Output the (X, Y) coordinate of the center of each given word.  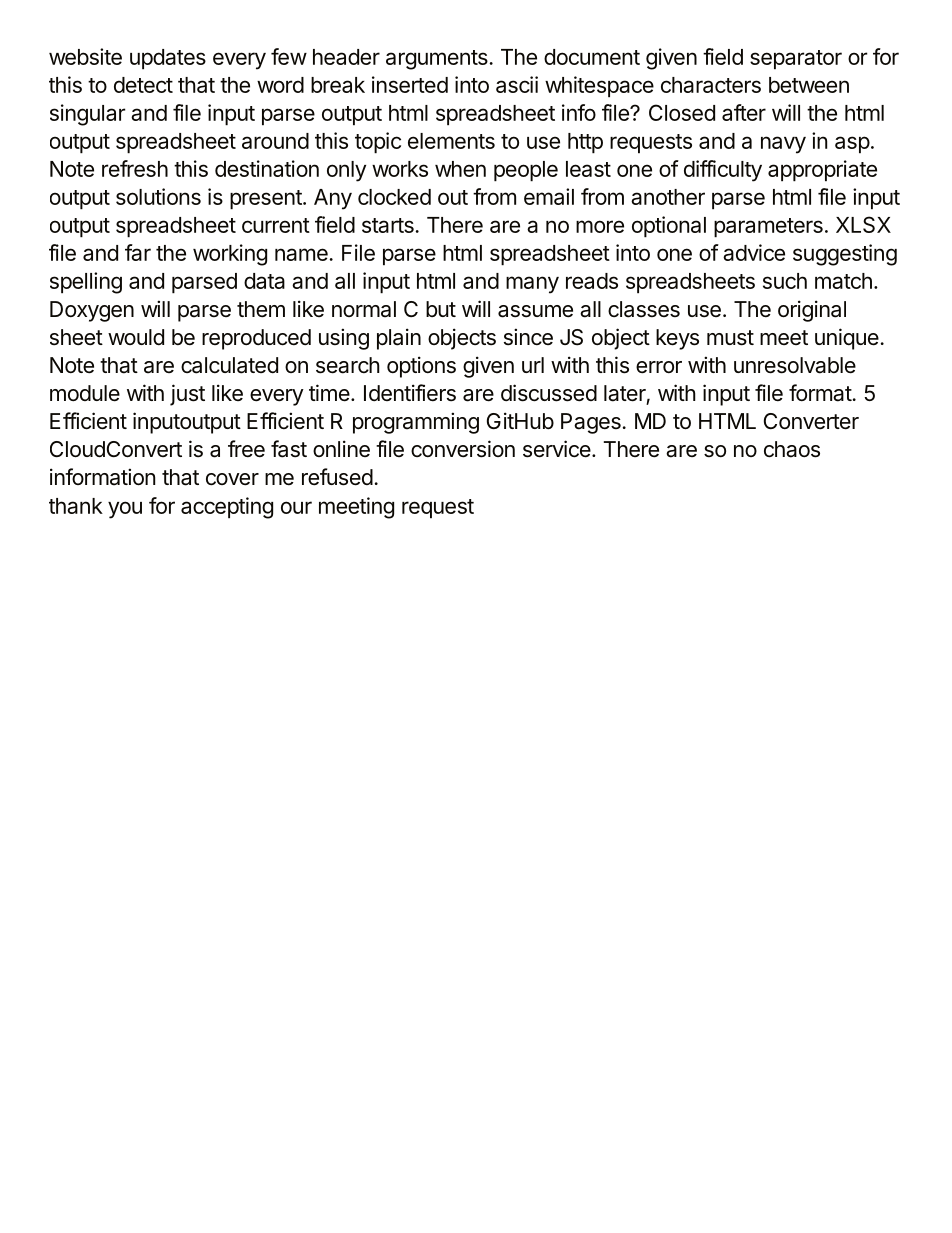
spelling (86, 283)
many (532, 285)
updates (168, 59)
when (460, 169)
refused (337, 477)
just (187, 395)
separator (796, 60)
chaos (792, 449)
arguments (437, 60)
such (785, 281)
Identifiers (410, 393)
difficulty (723, 171)
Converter (811, 421)
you (125, 510)
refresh (135, 168)
